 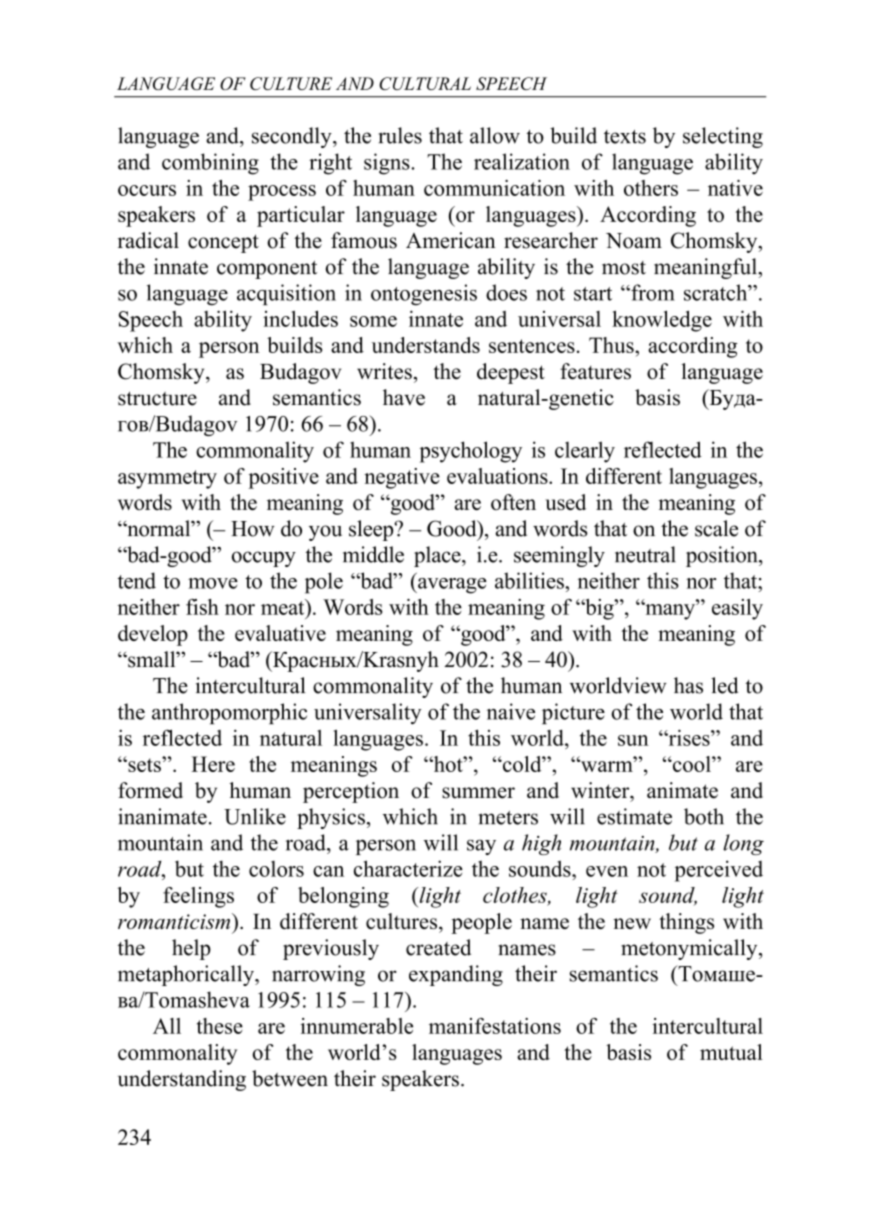 I want to click on neutral, so click(x=645, y=554).
